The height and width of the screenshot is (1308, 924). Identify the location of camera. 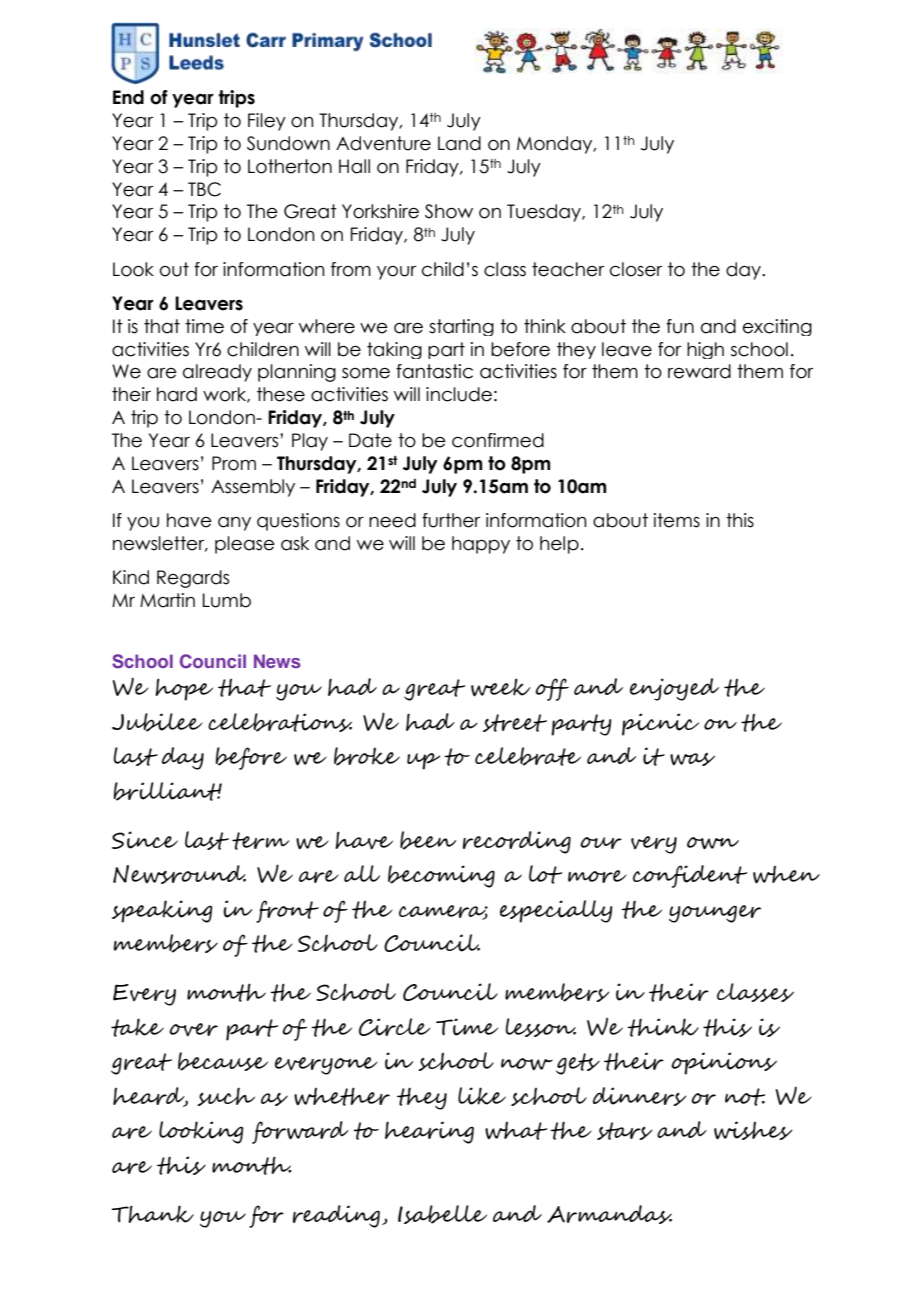
(443, 912).
